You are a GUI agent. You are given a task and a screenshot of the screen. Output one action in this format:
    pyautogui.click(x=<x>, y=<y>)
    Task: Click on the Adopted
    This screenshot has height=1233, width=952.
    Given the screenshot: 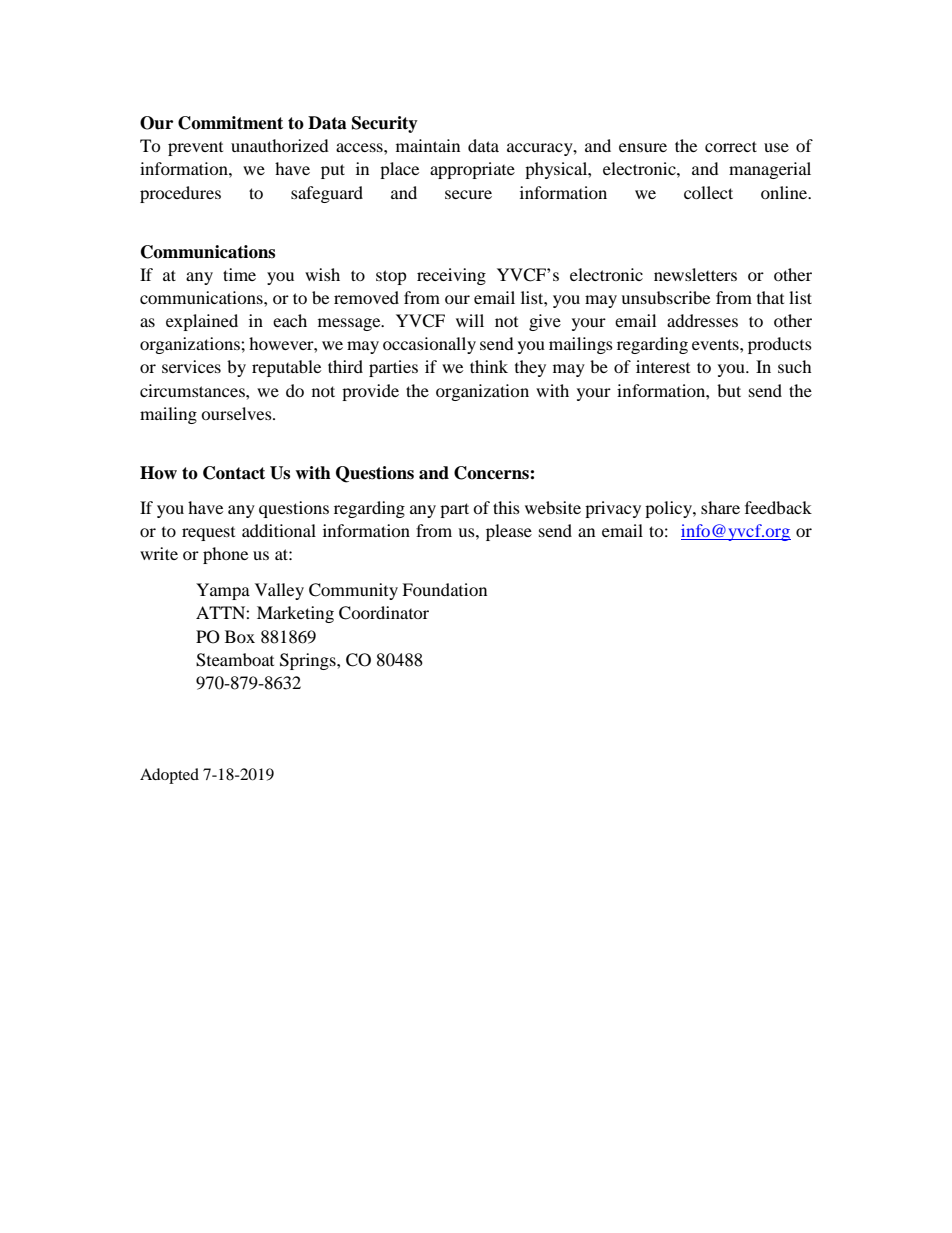 What is the action you would take?
    pyautogui.click(x=169, y=776)
